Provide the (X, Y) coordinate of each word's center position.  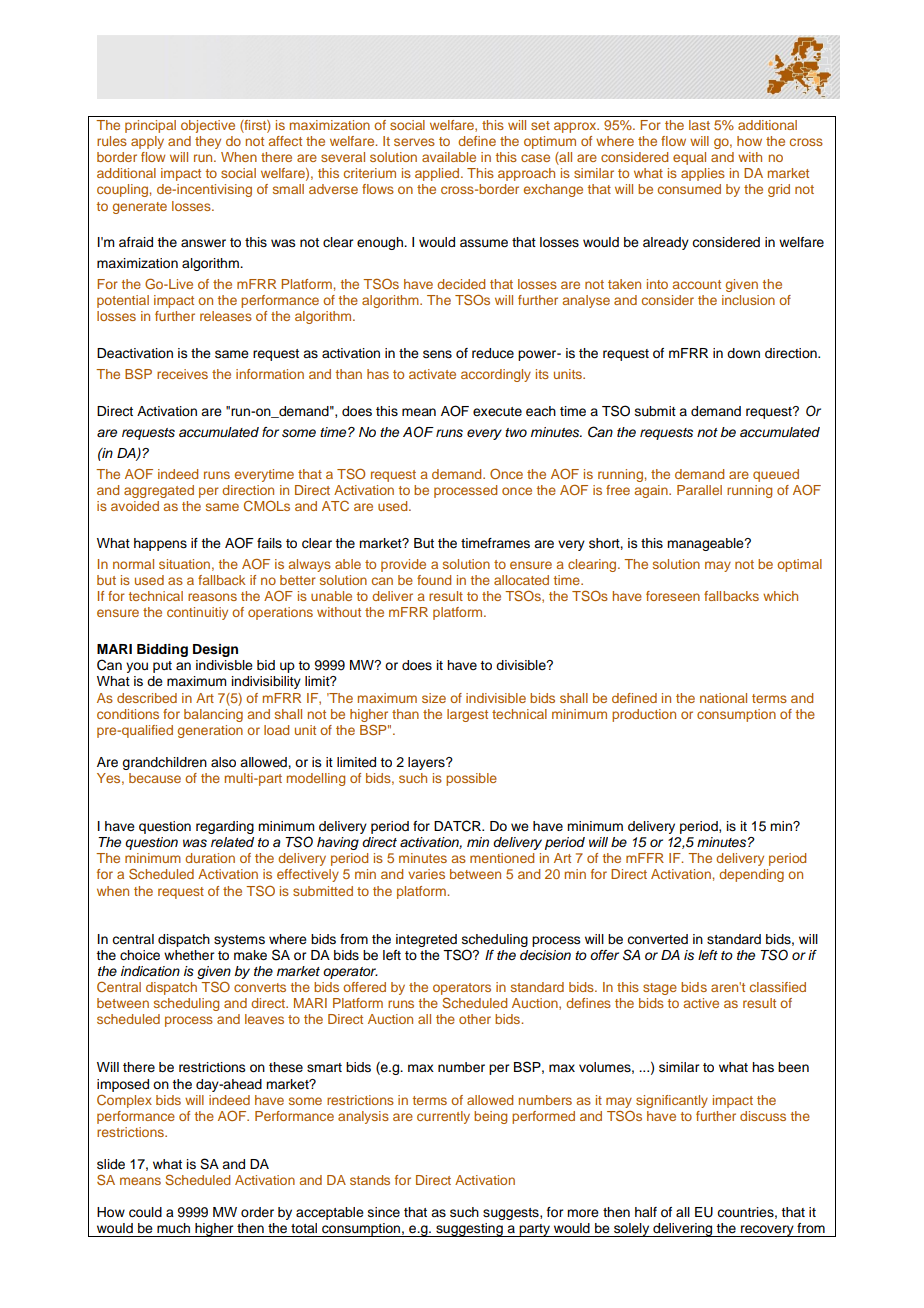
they (208, 142)
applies (703, 174)
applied (438, 174)
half (646, 1212)
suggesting (469, 1230)
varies (426, 874)
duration (210, 858)
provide (403, 565)
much (173, 1228)
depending (751, 875)
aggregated (159, 491)
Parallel (699, 490)
